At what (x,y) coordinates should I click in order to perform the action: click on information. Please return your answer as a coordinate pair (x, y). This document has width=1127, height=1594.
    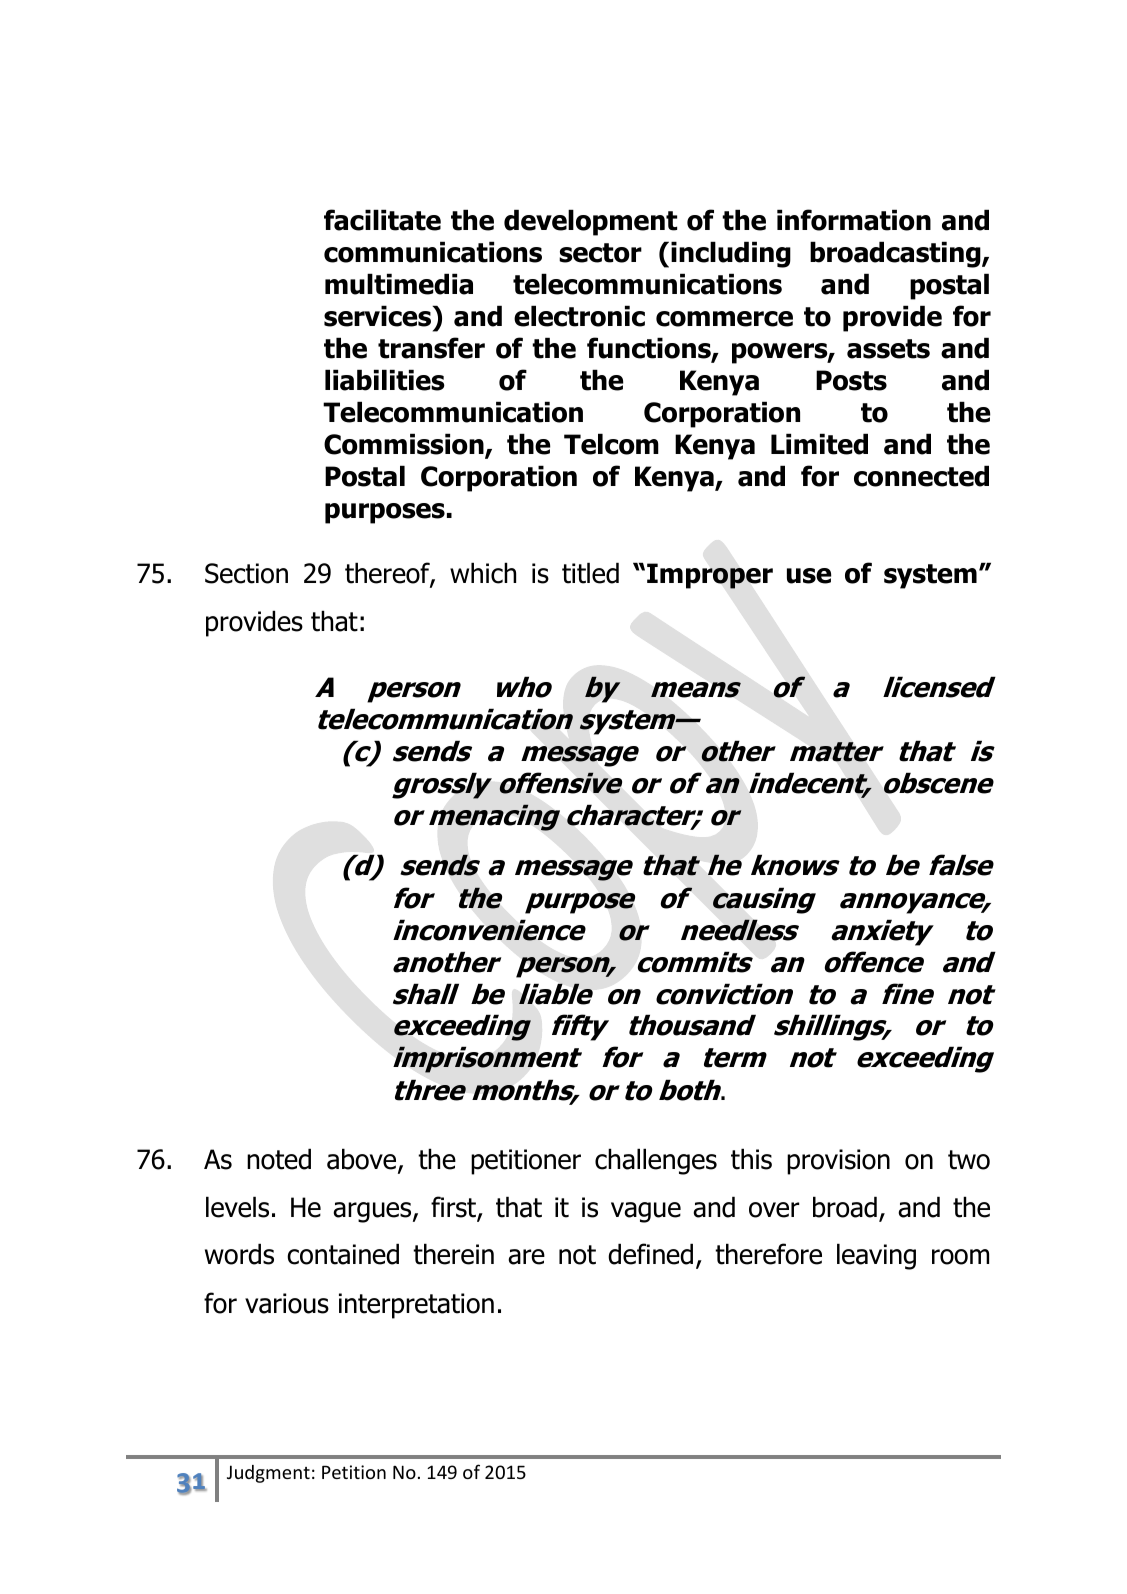
    Looking at the image, I should click on (854, 220).
